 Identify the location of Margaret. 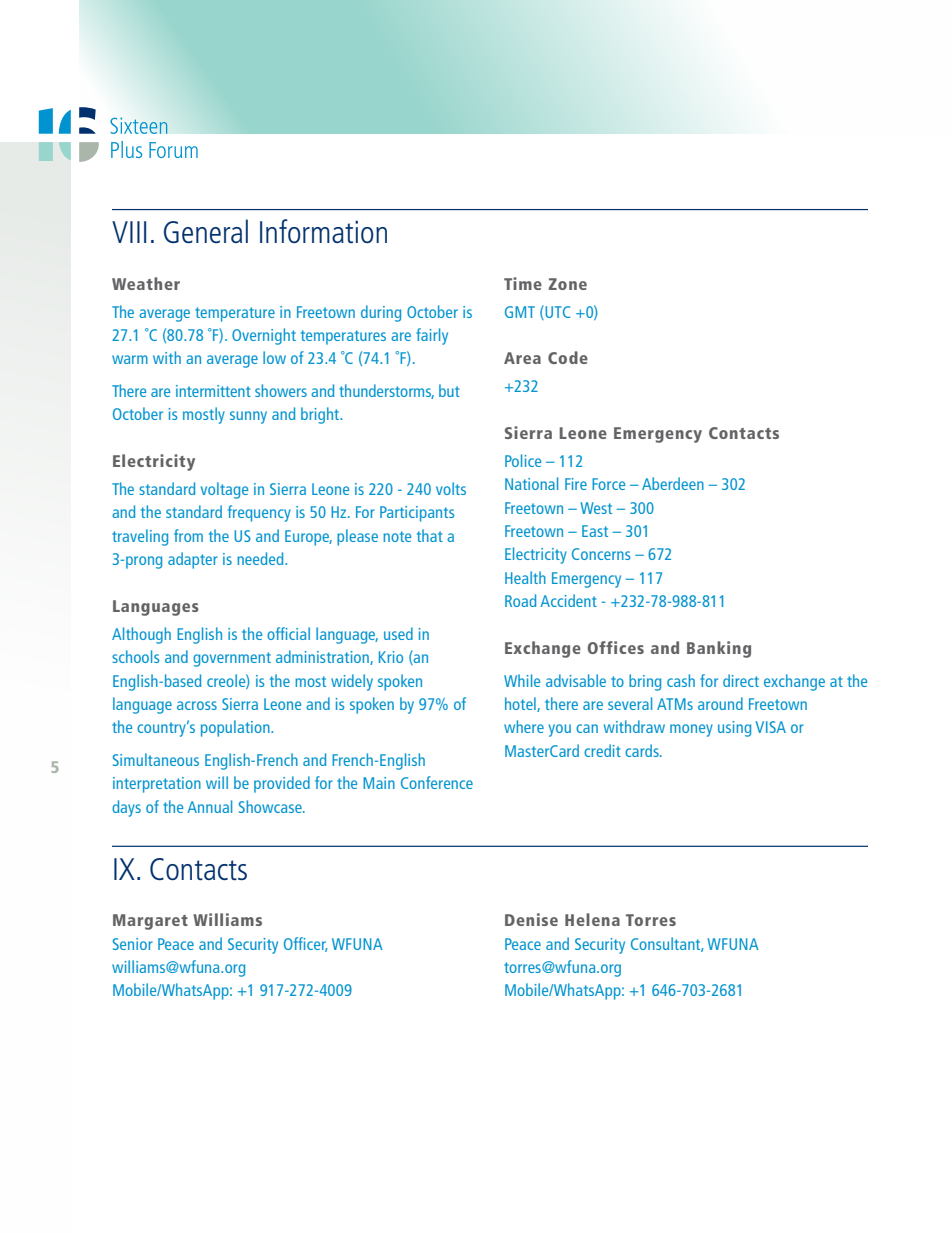
(150, 922).
